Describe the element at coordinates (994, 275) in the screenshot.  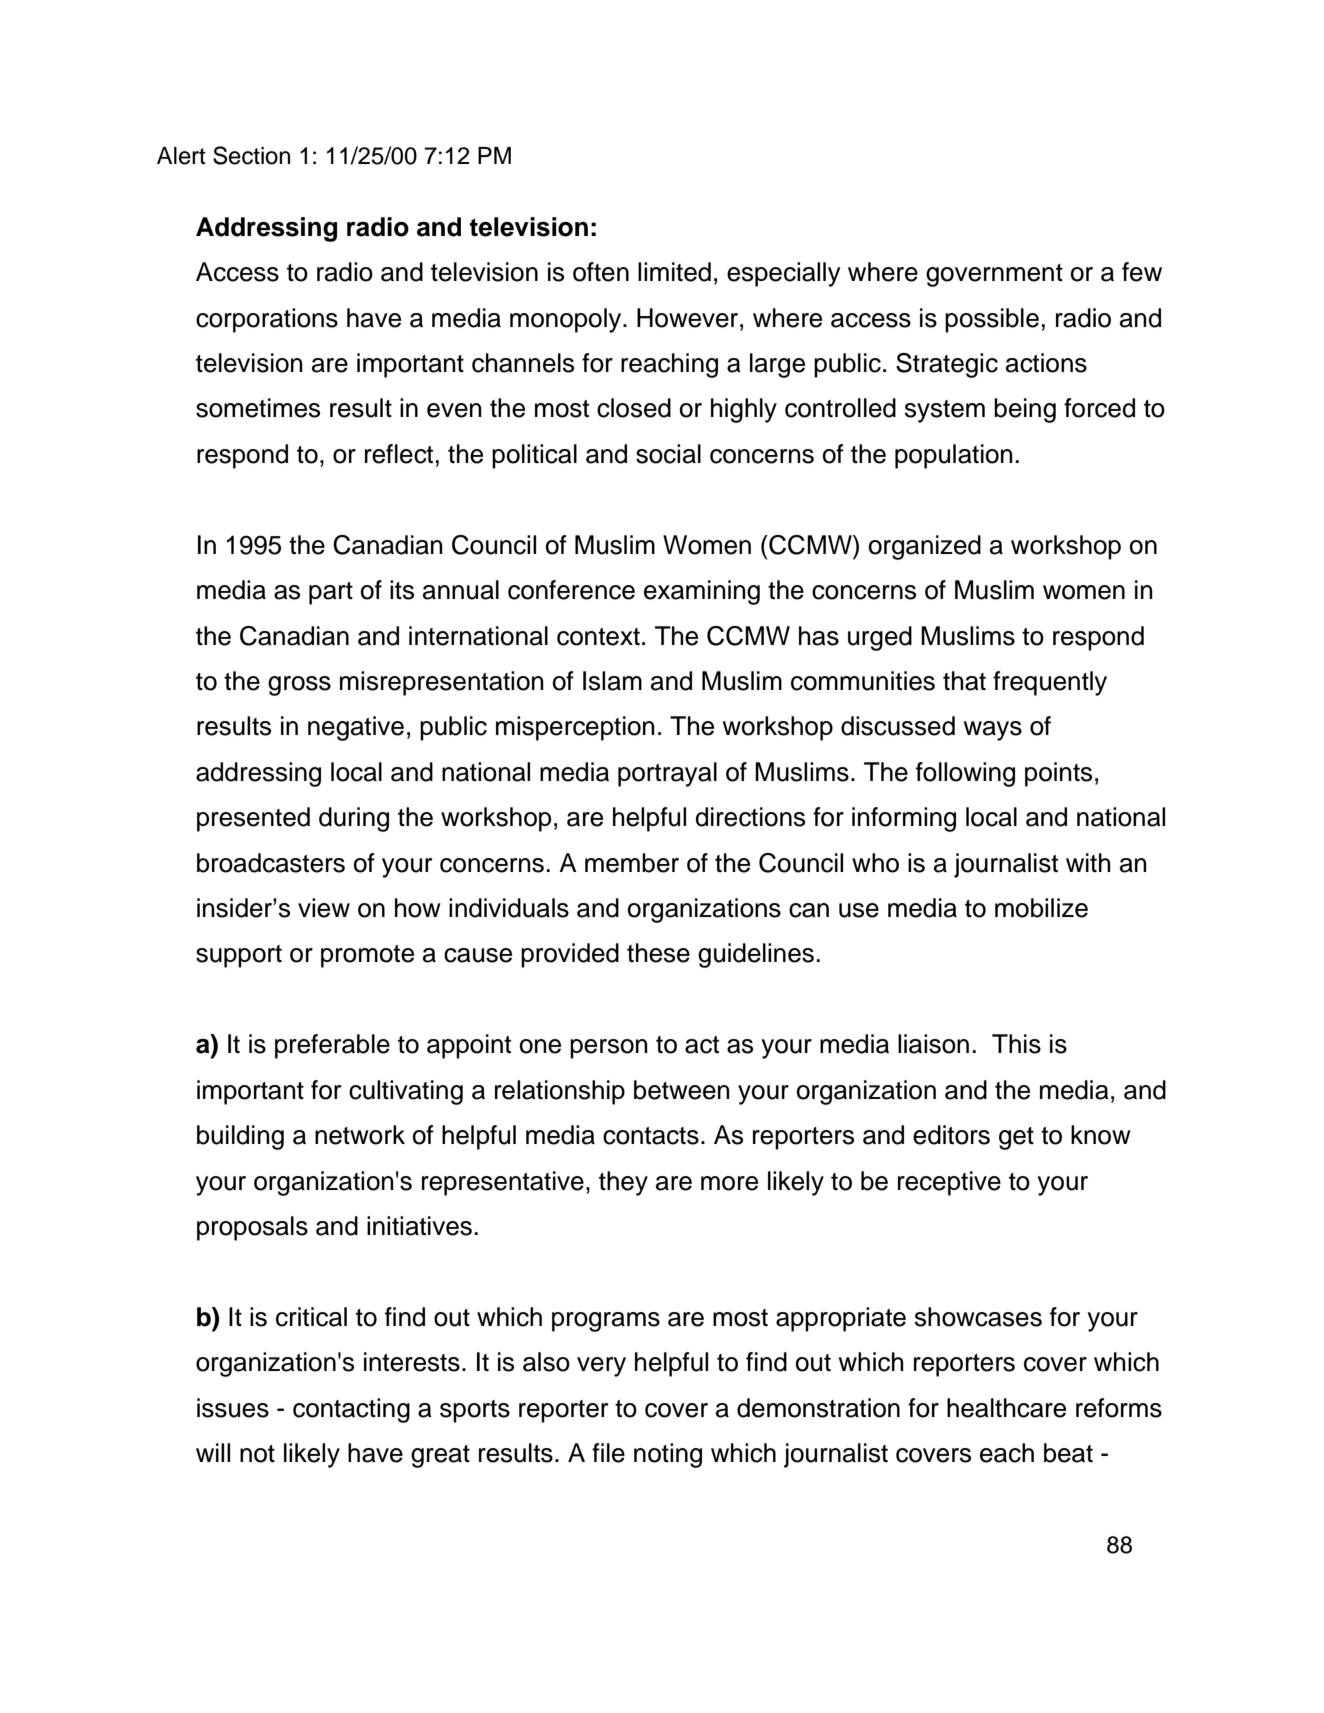
I see `government` at that location.
